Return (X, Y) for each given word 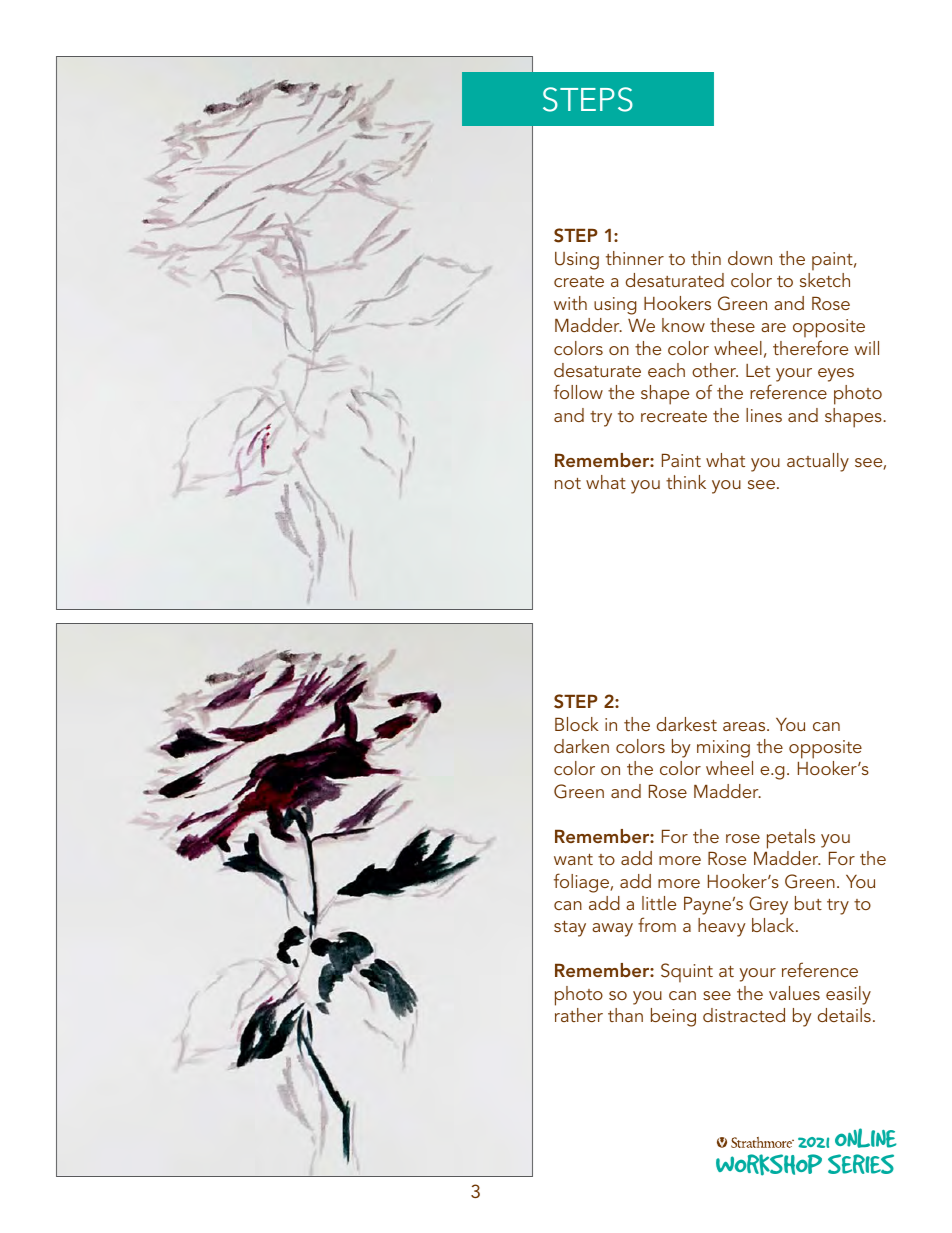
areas (745, 726)
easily (848, 995)
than (625, 1015)
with (570, 303)
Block (577, 724)
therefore (810, 347)
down (750, 258)
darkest (687, 724)
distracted (744, 1015)
